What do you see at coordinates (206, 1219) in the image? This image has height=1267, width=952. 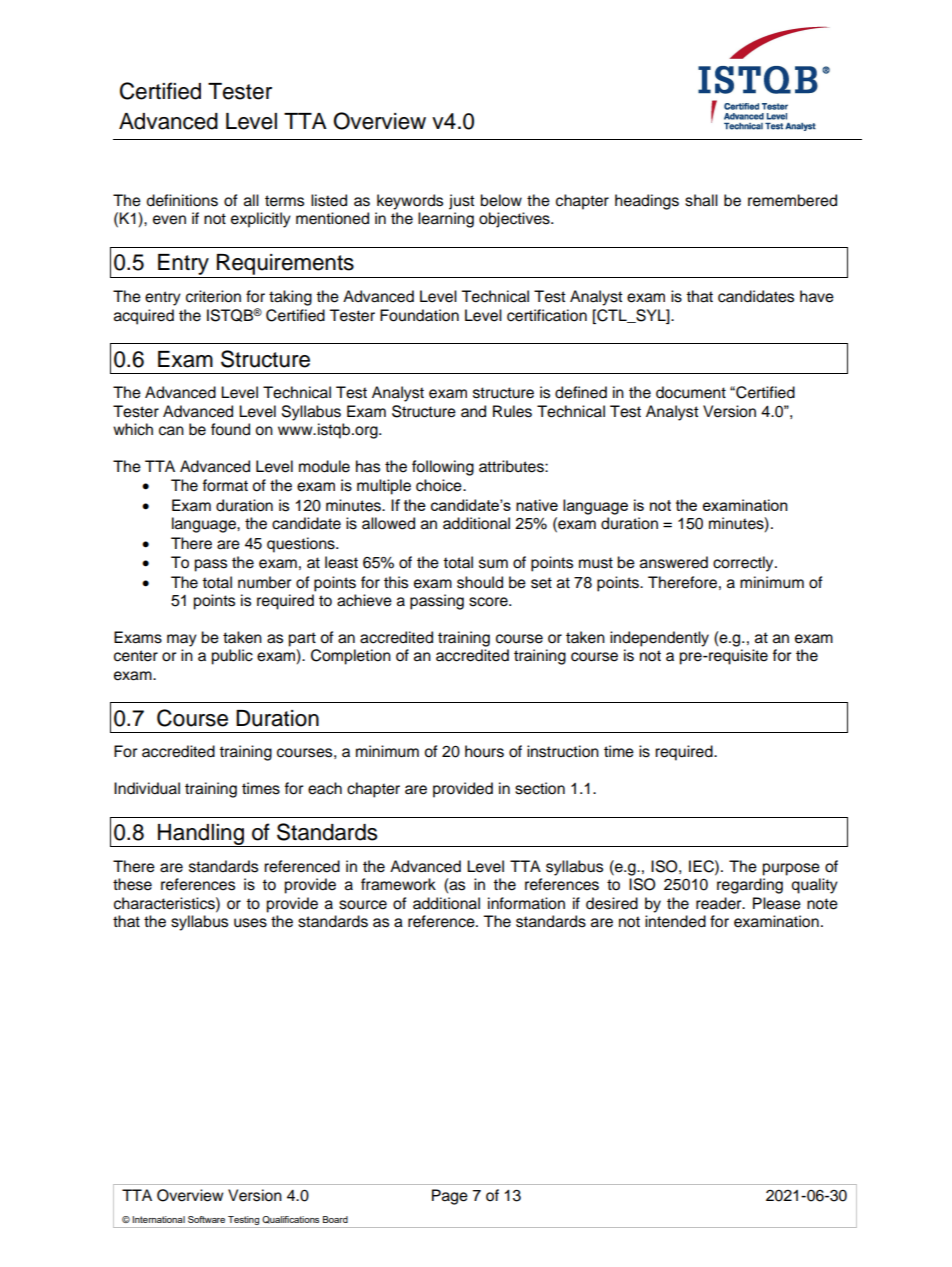 I see `Software` at bounding box center [206, 1219].
